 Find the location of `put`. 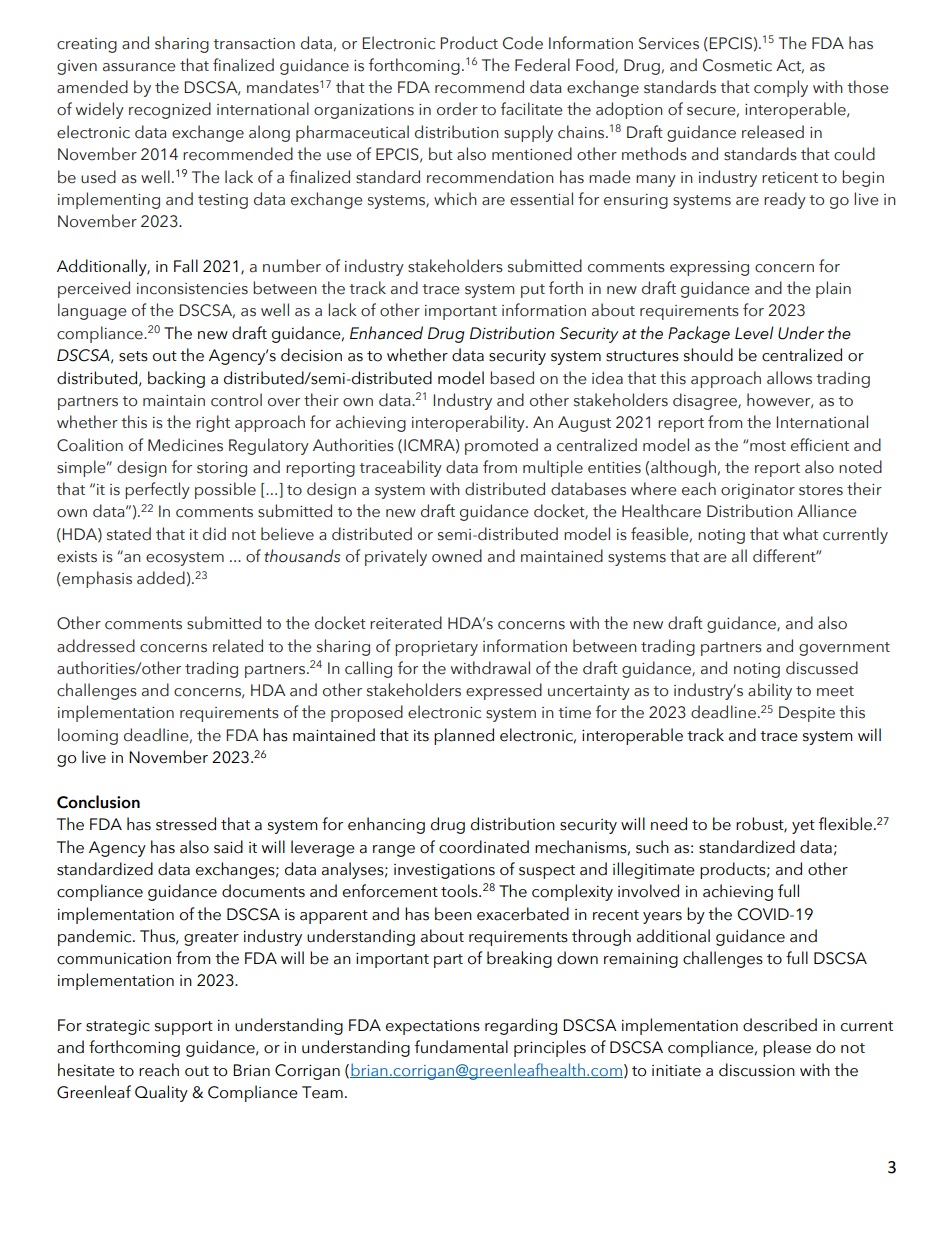

put is located at coordinates (533, 291).
